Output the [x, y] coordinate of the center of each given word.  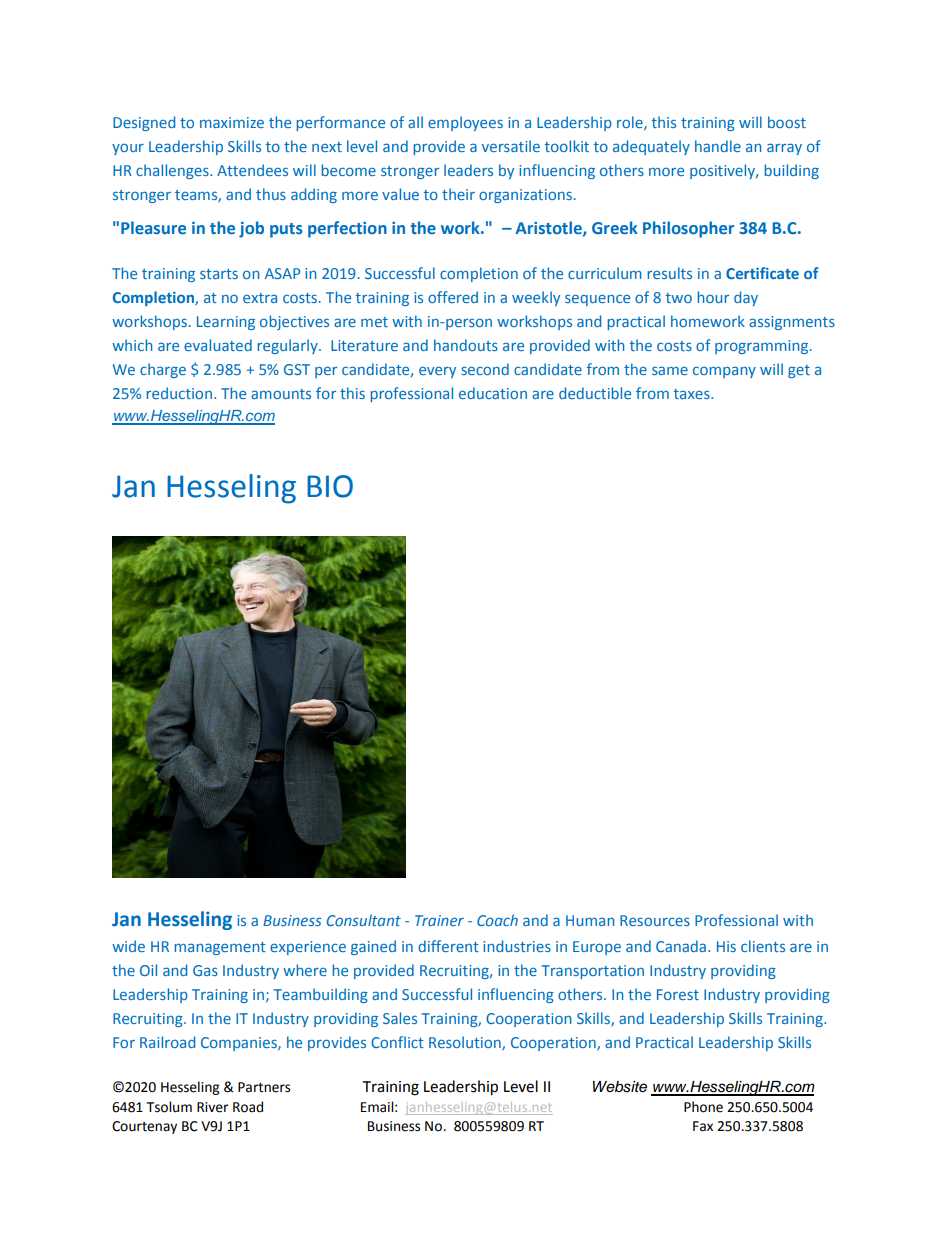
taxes [693, 394]
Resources [655, 920]
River [213, 1107]
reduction [179, 393]
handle [718, 146]
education [493, 393]
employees [465, 123]
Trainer [439, 920]
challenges [173, 171]
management [220, 948]
